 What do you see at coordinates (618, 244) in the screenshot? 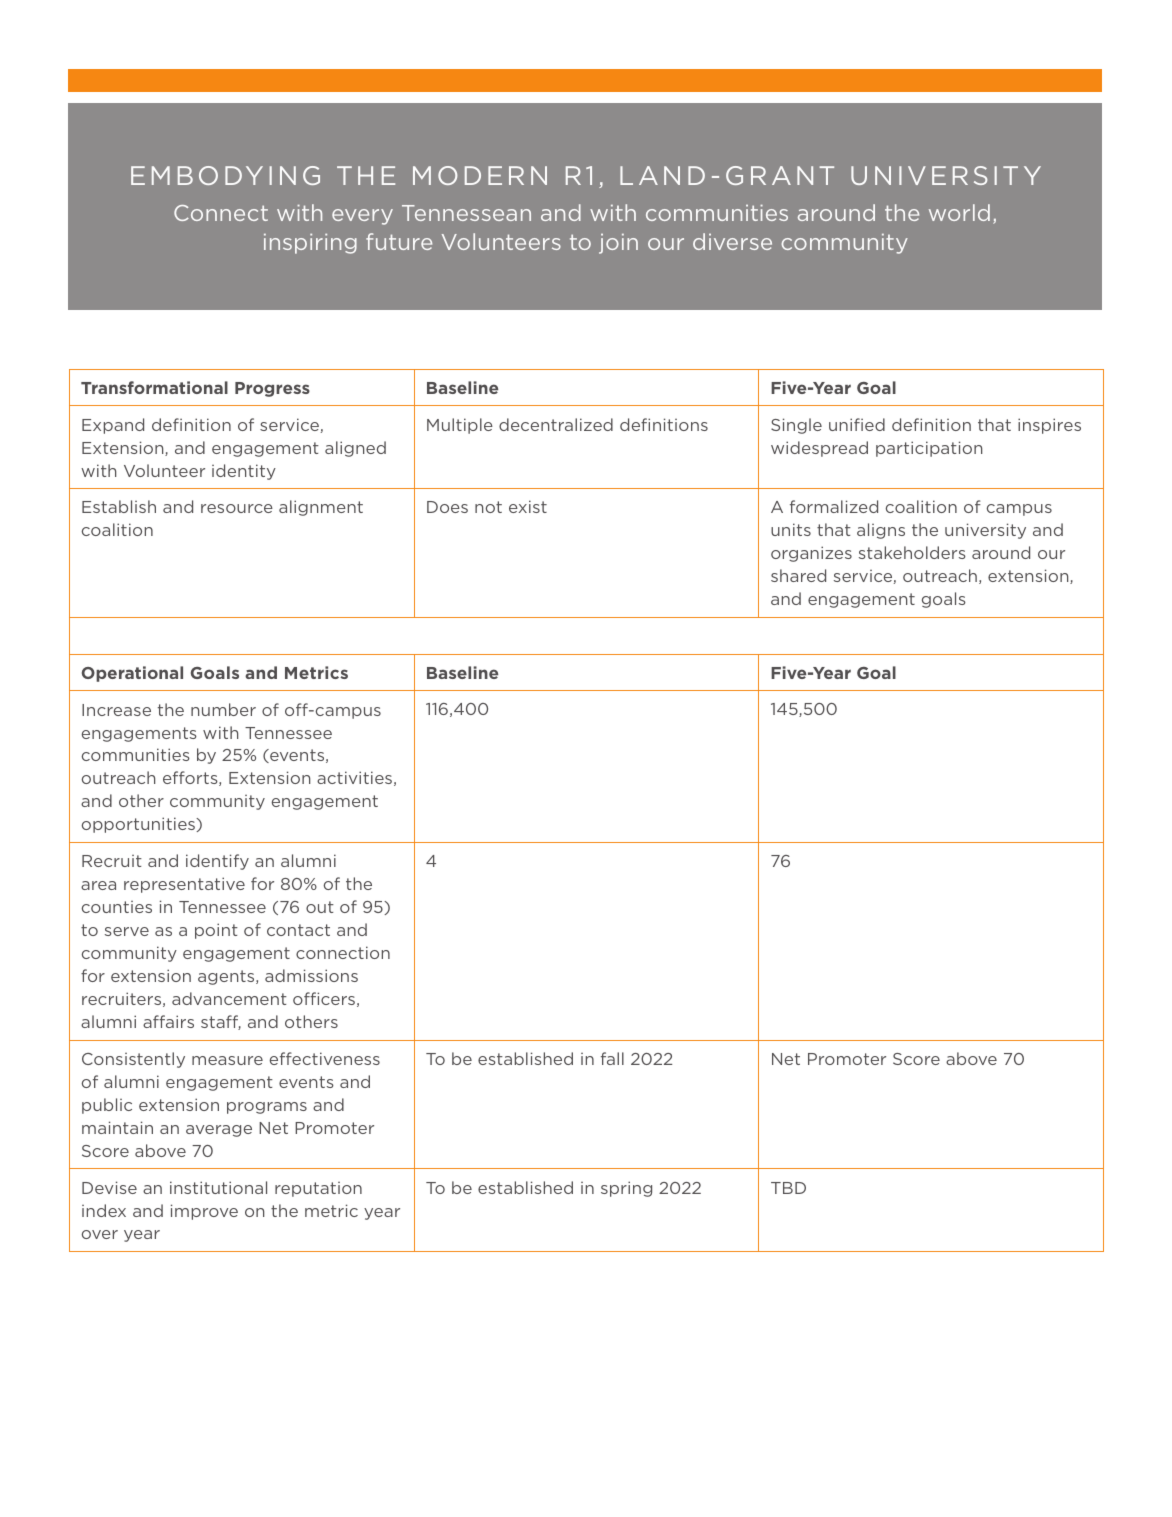
I see `join` at bounding box center [618, 244].
